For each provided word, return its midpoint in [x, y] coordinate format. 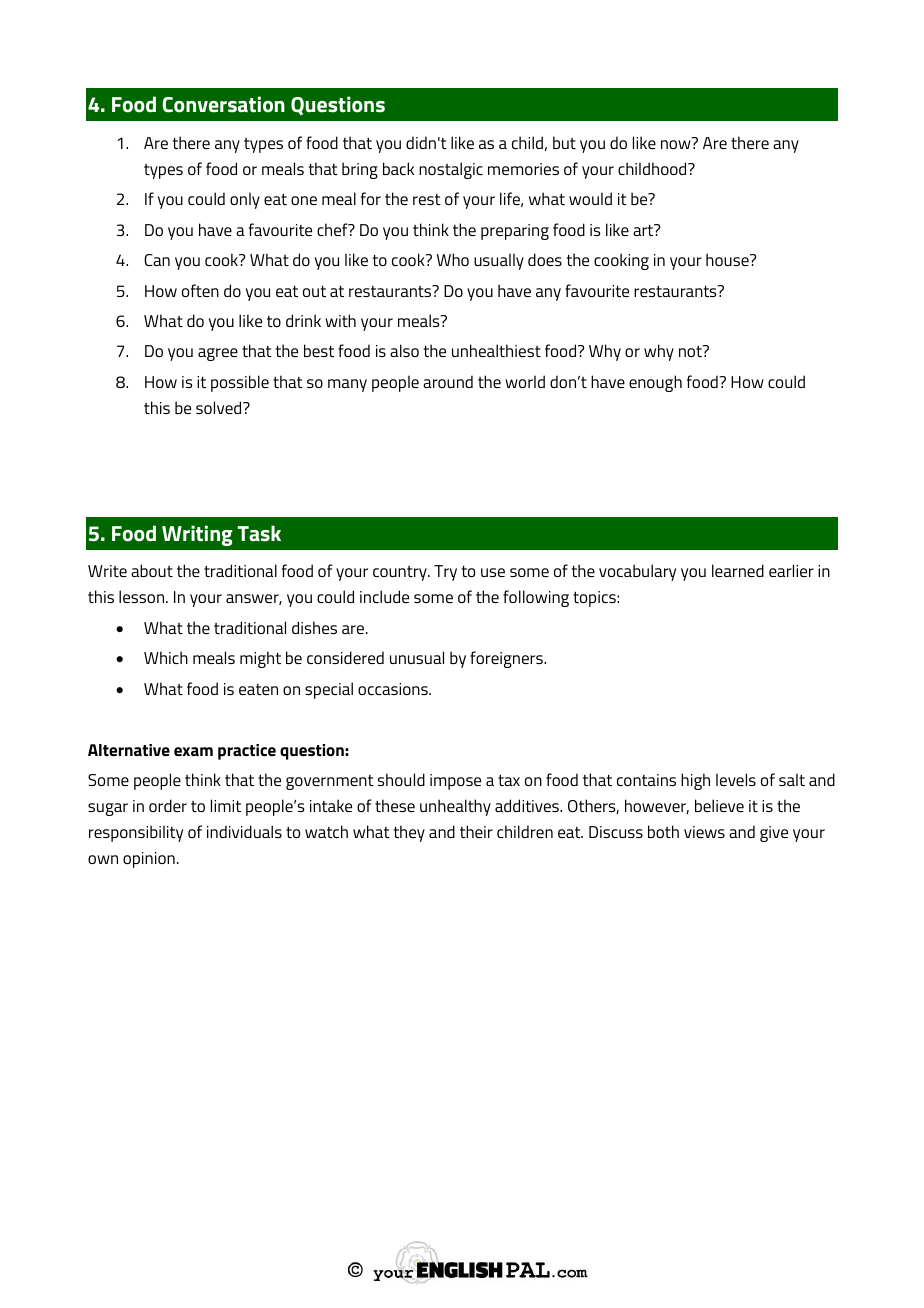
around [448, 381]
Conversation [223, 104]
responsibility [136, 833]
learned [738, 570]
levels [736, 779]
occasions [394, 689]
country [401, 573]
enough [655, 383]
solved [220, 407]
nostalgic [451, 170]
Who [453, 259]
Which [166, 657]
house [728, 259]
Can [157, 260]
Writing [197, 535]
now [677, 143]
